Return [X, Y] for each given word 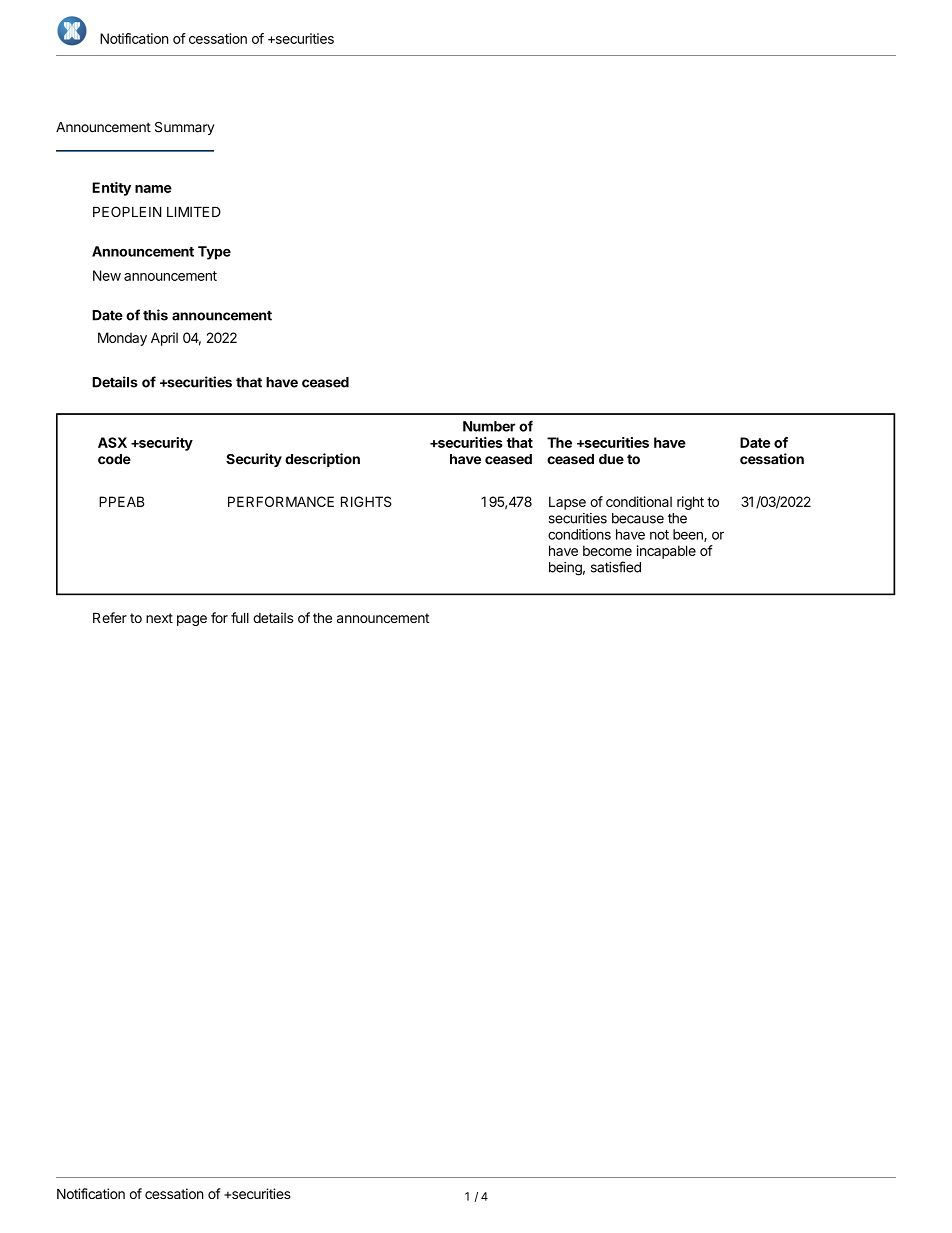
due [611, 459]
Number [489, 426]
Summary [185, 128]
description [322, 460]
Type [214, 253]
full [240, 617]
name [153, 189]
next [159, 618]
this [155, 315]
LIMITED [194, 212]
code [114, 459]
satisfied [616, 567]
